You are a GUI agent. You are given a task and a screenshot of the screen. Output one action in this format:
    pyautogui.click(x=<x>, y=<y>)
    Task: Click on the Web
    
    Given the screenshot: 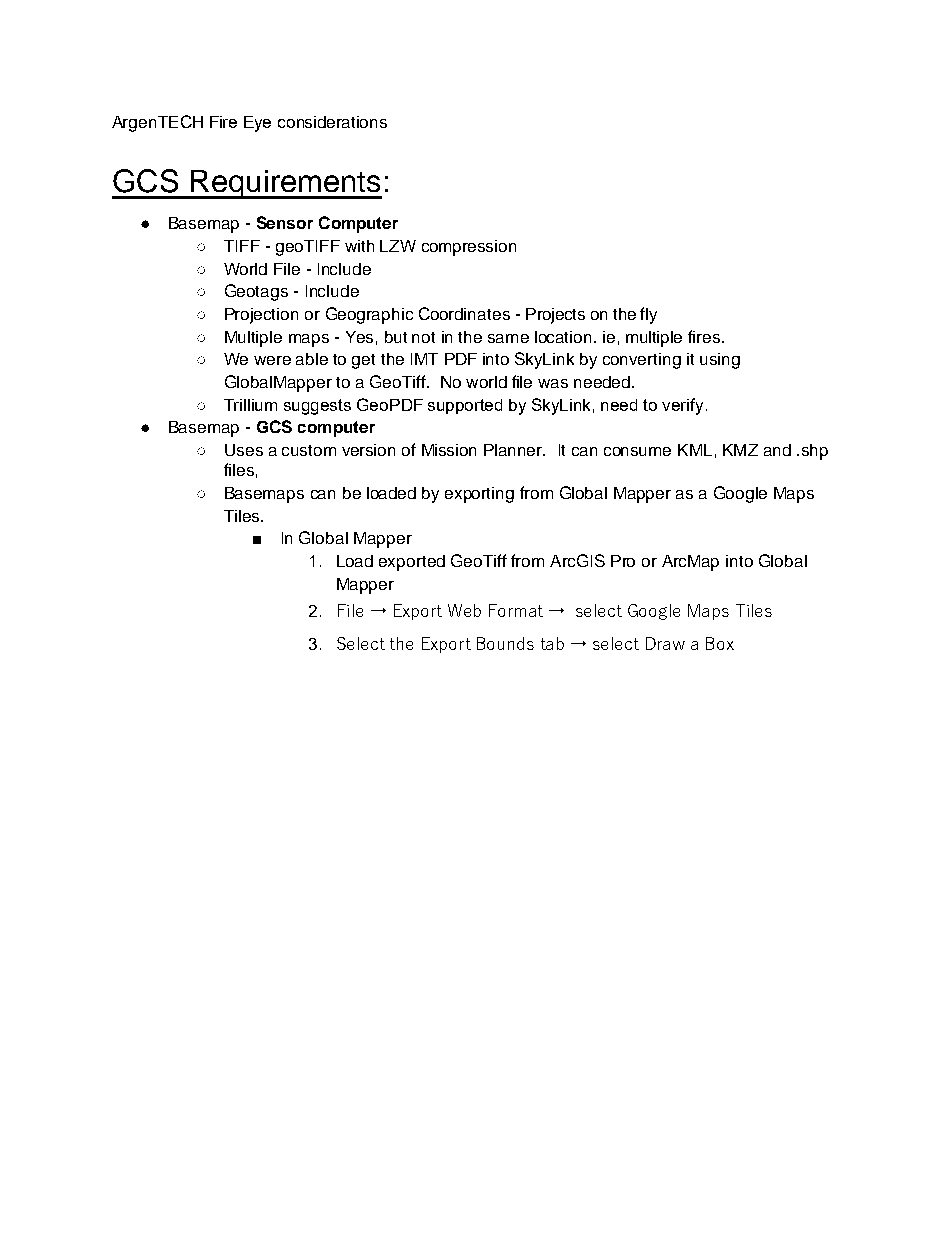 What is the action you would take?
    pyautogui.click(x=464, y=610)
